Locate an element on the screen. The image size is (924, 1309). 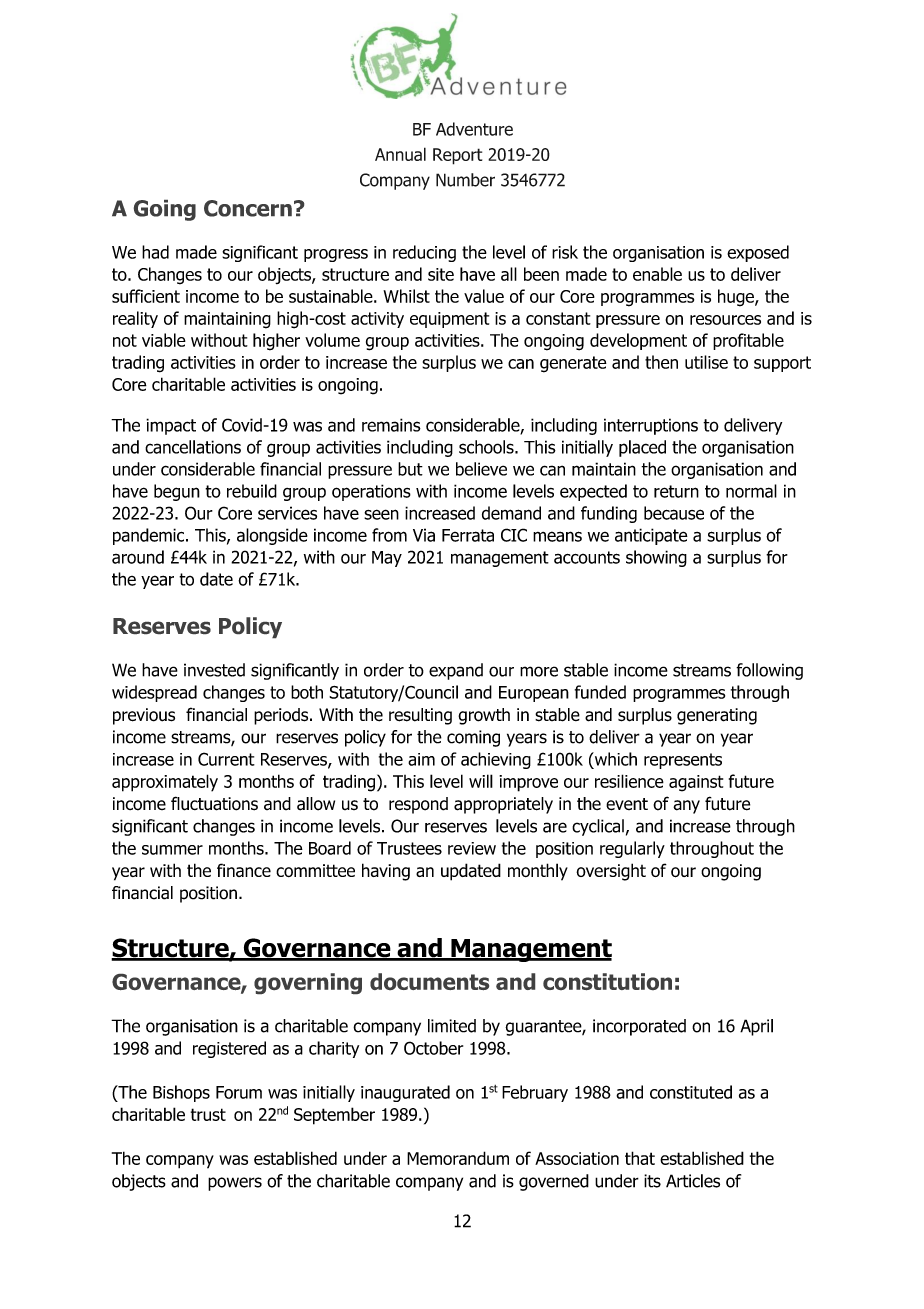
exposed is located at coordinates (758, 253).
